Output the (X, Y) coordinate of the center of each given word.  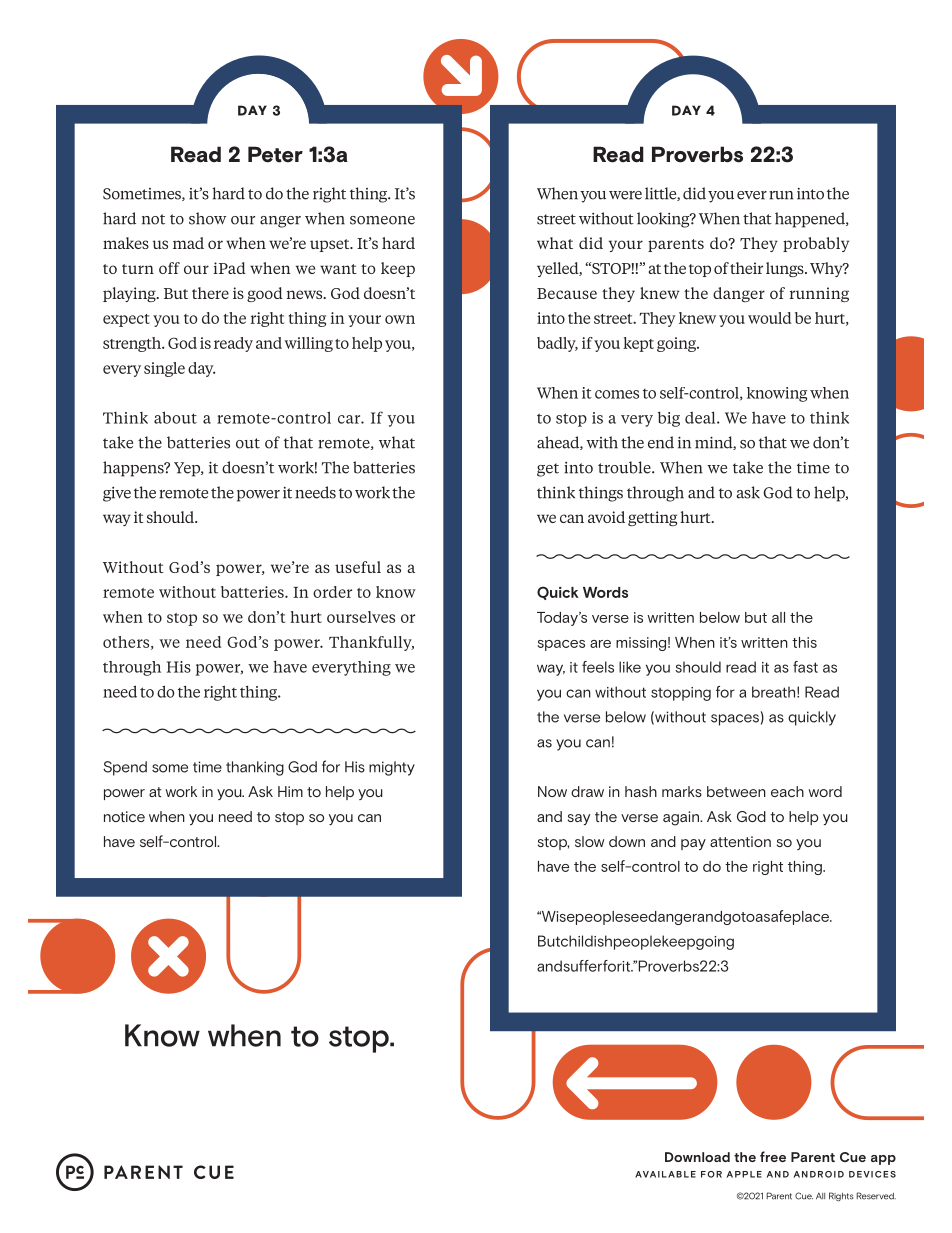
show (207, 218)
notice (124, 816)
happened (811, 220)
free (773, 1156)
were (625, 195)
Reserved (876, 1196)
